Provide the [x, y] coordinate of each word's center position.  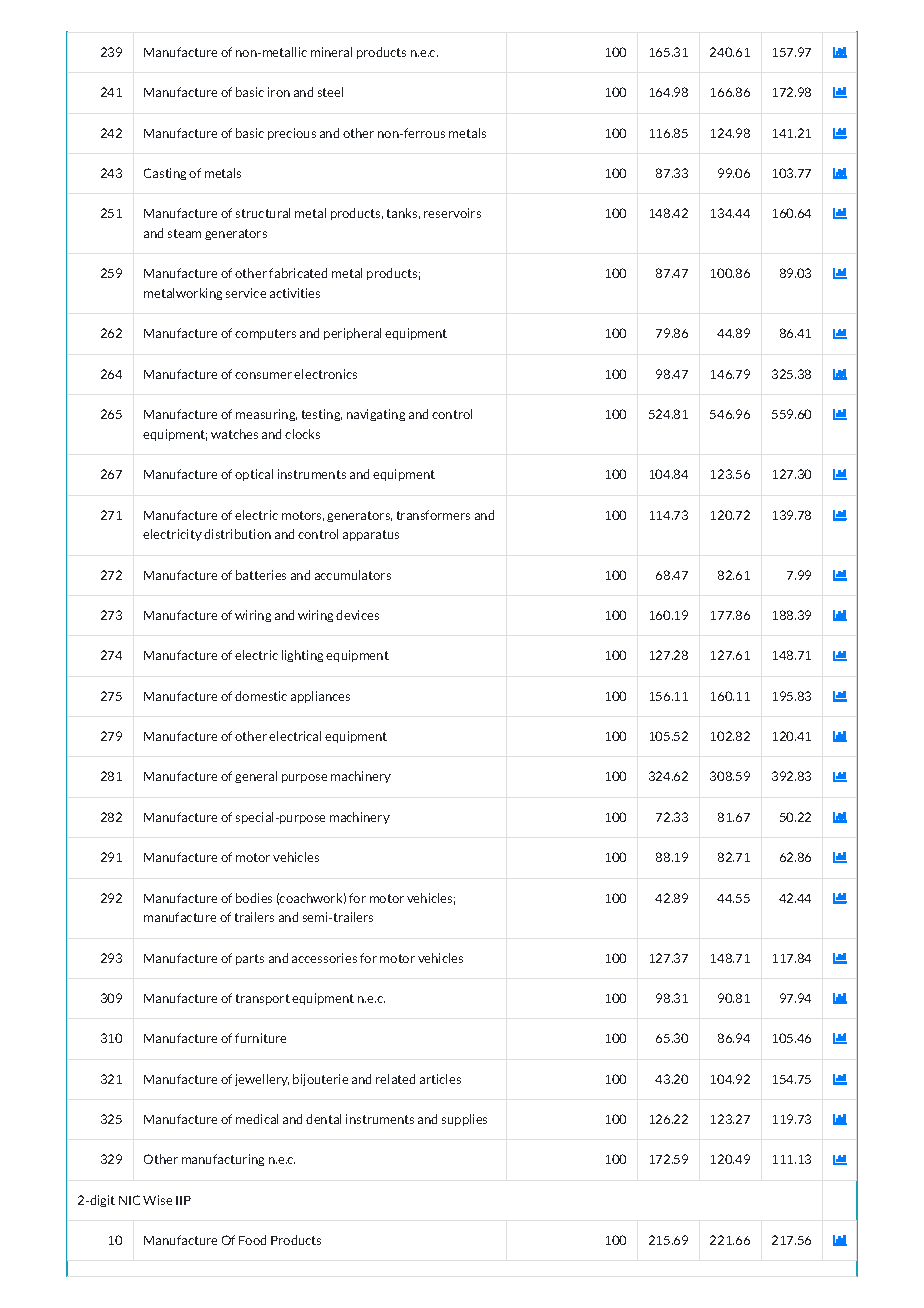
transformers [433, 515]
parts [250, 959]
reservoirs [452, 213]
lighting [302, 656]
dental [323, 1119]
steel [330, 92]
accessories [324, 958]
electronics [325, 374]
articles [440, 1079]
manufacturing [223, 1160]
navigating [376, 415]
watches [234, 434]
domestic [261, 696]
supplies [464, 1120]
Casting [165, 174]
